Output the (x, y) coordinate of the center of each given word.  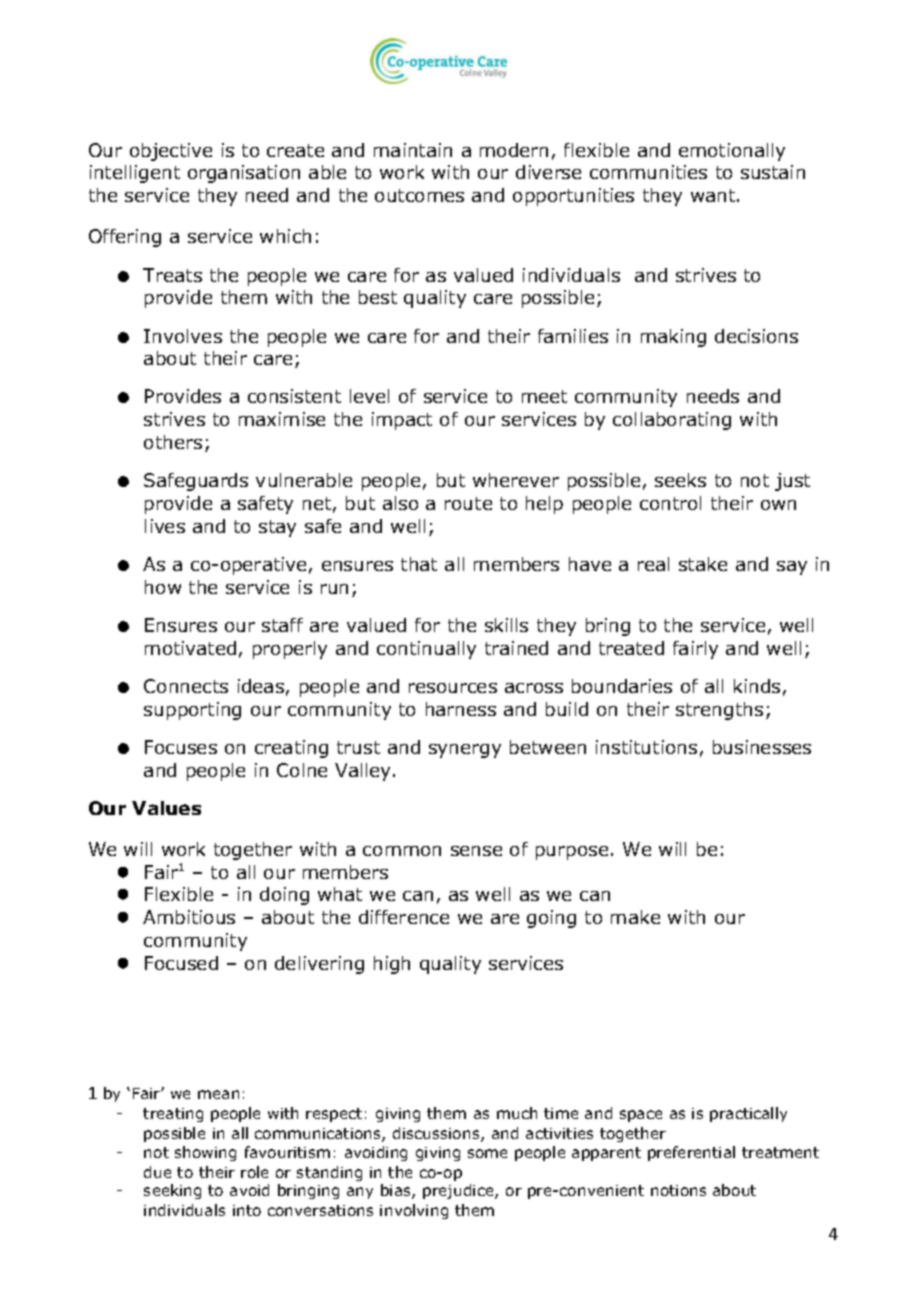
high (392, 965)
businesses (762, 747)
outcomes (419, 195)
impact (402, 421)
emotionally (732, 152)
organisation (244, 174)
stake (703, 564)
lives (165, 526)
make (635, 917)
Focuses (181, 747)
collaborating (672, 421)
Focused (181, 963)
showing (205, 1153)
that (419, 564)
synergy (465, 751)
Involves (183, 336)
